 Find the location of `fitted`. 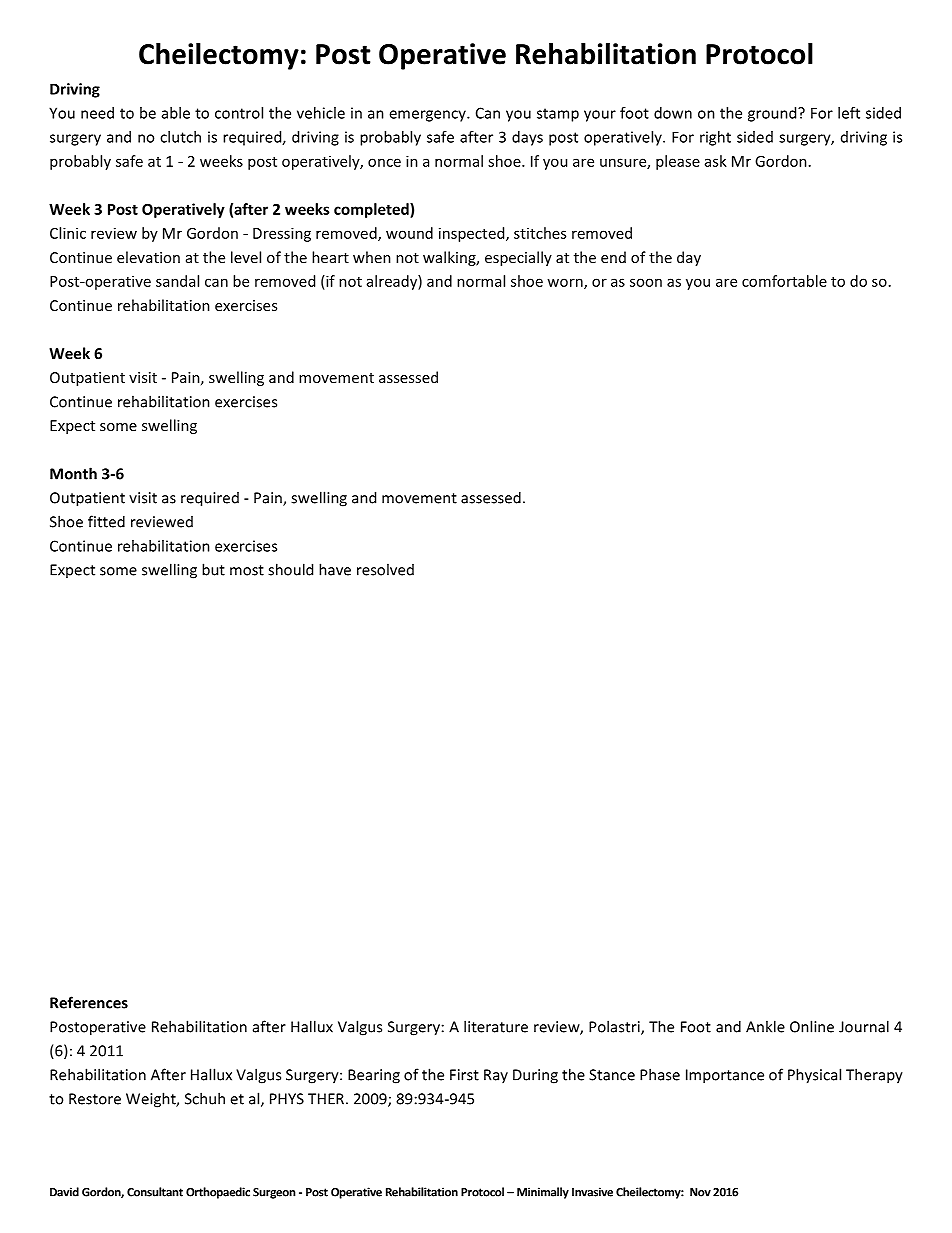

fitted is located at coordinates (106, 521).
